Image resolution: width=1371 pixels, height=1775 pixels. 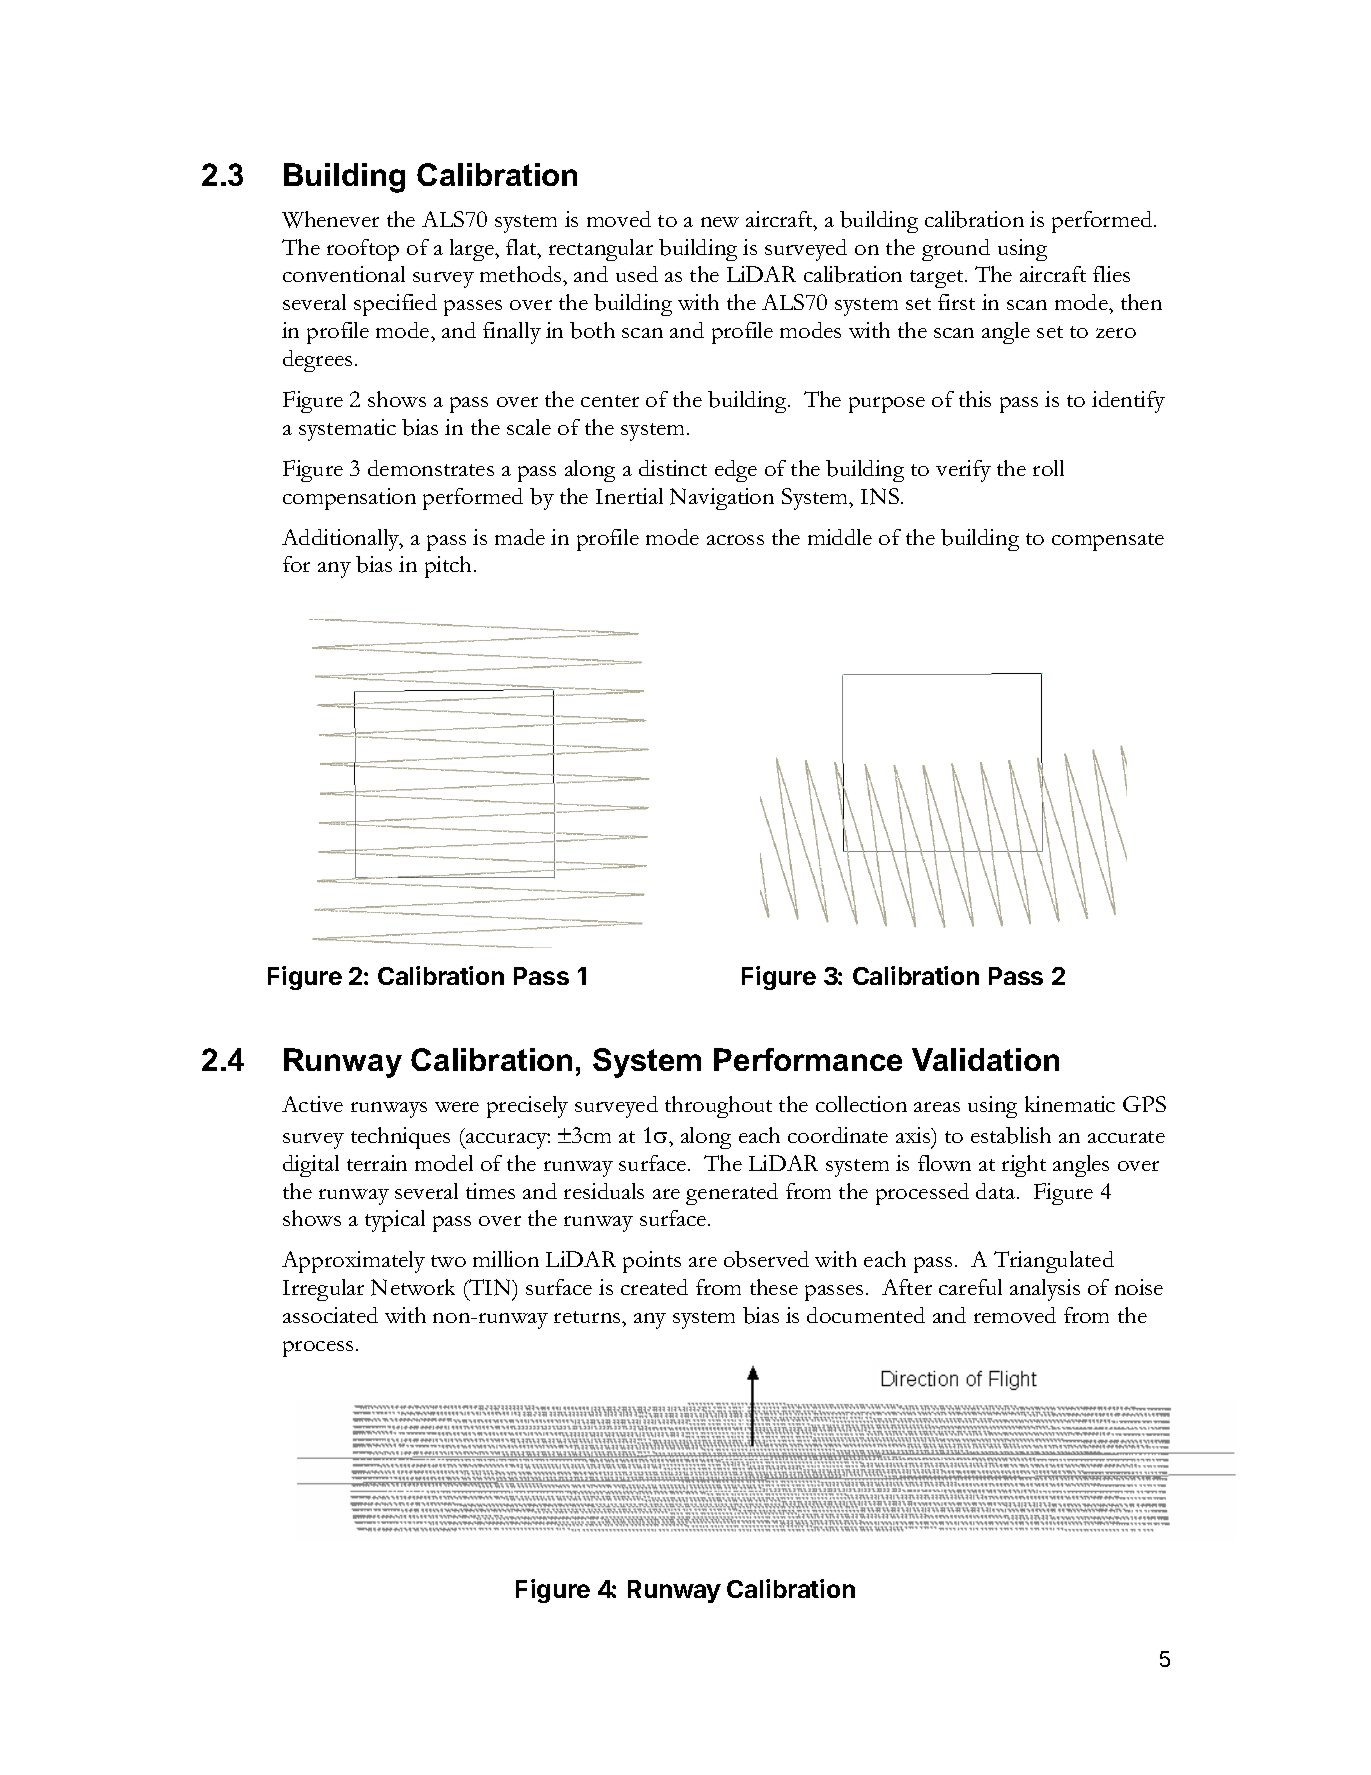 What do you see at coordinates (363, 250) in the document?
I see `rooftop` at bounding box center [363, 250].
